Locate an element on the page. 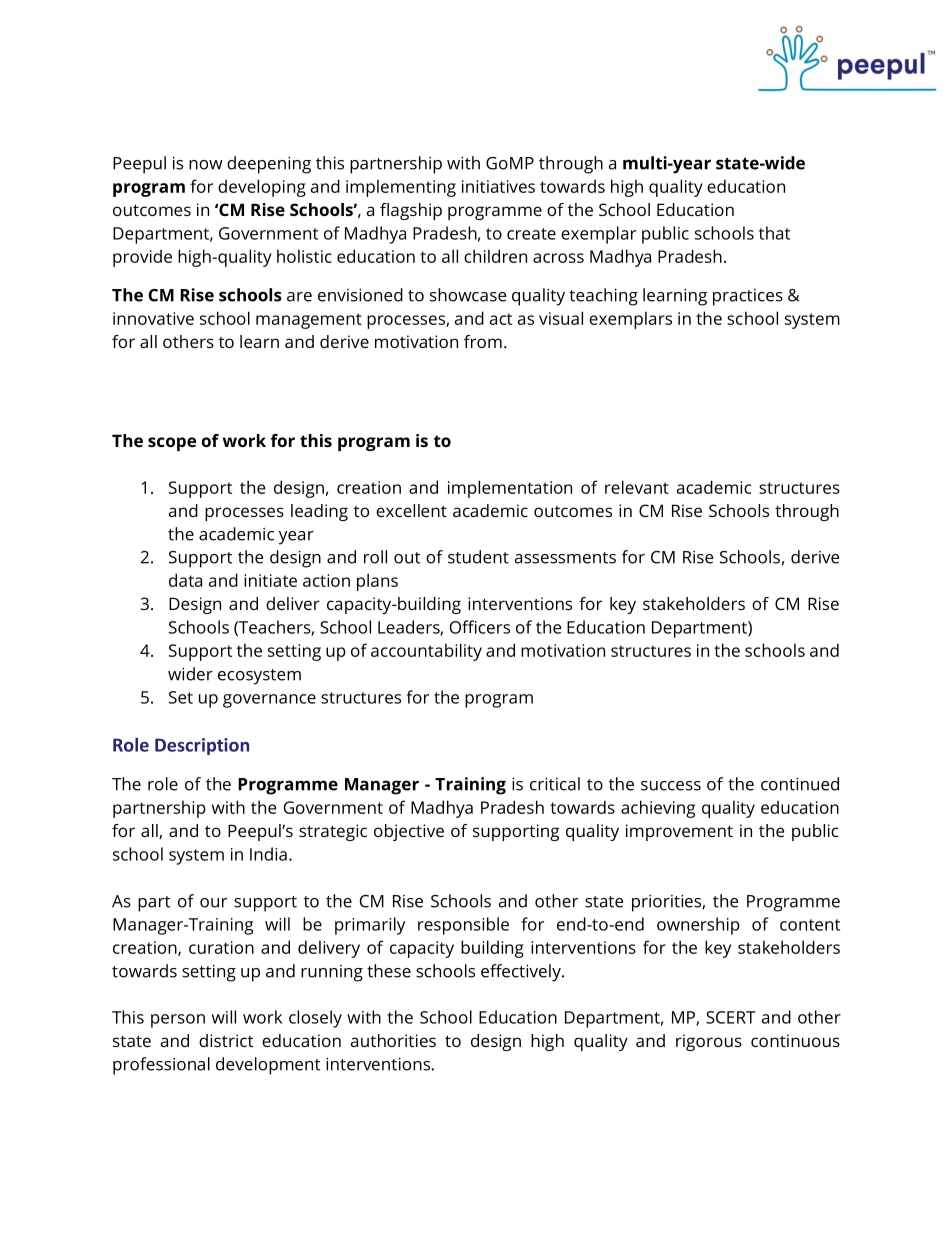 The width and height of the page is (952, 1233). developing is located at coordinates (262, 188).
